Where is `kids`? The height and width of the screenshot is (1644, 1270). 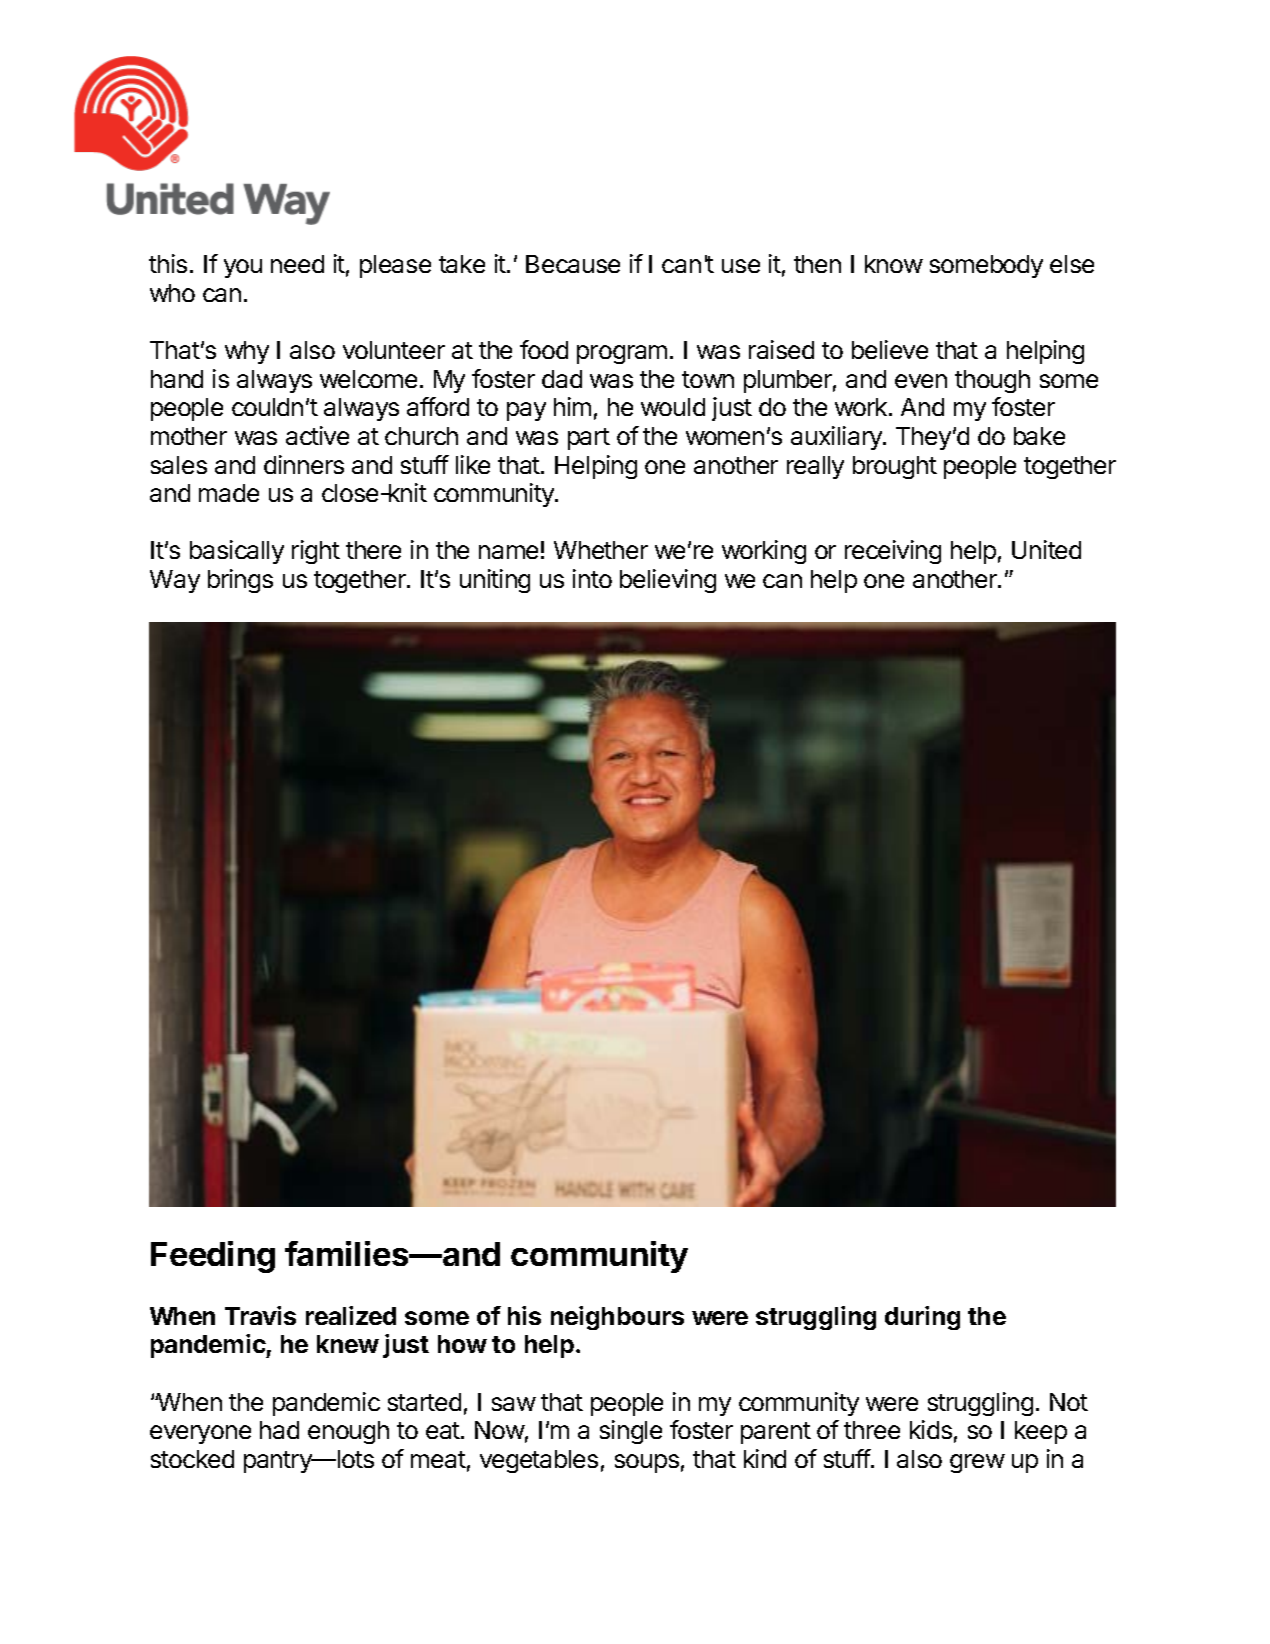 kids is located at coordinates (931, 1429).
